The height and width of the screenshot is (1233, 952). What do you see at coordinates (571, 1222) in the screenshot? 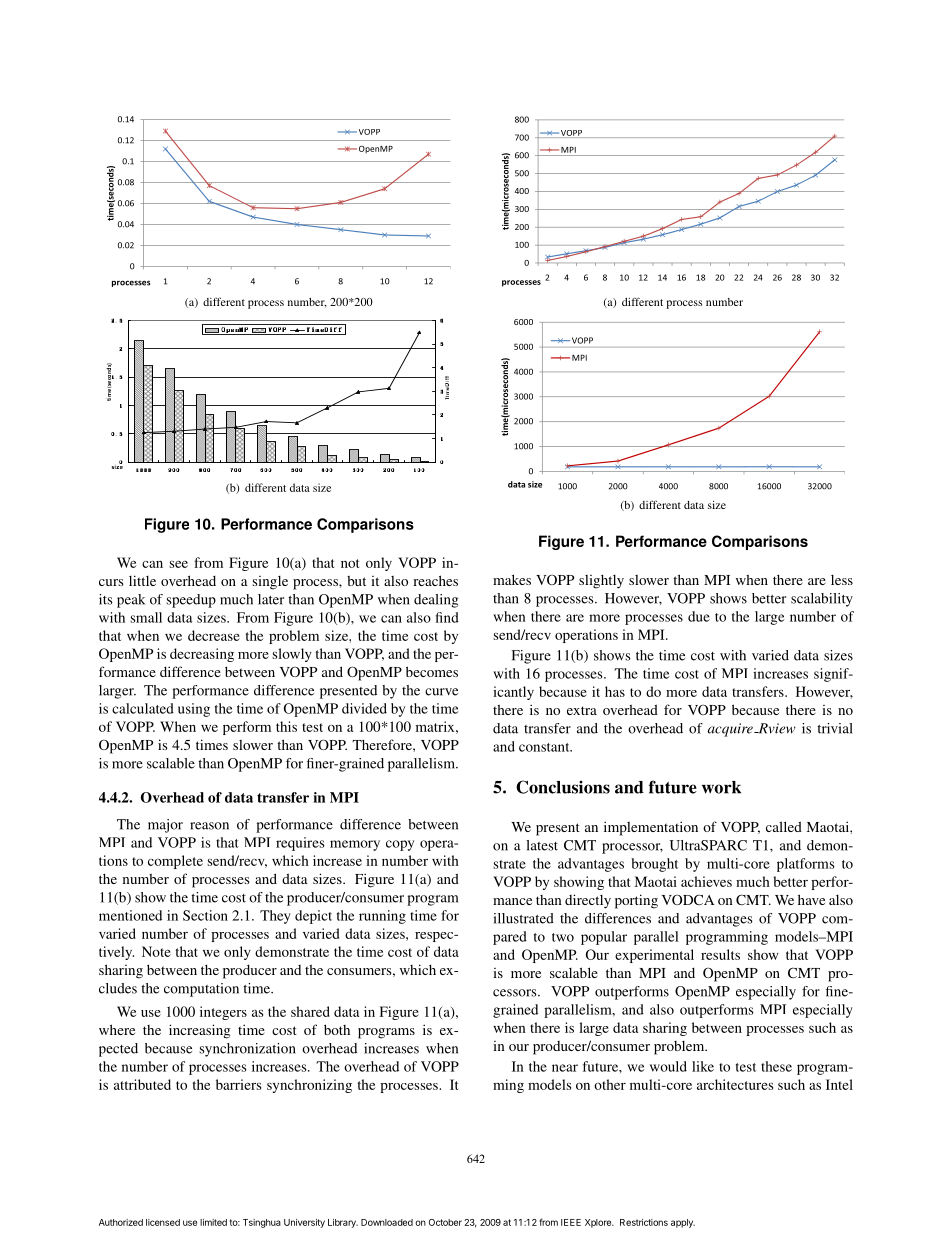
I see `IEEE` at bounding box center [571, 1222].
